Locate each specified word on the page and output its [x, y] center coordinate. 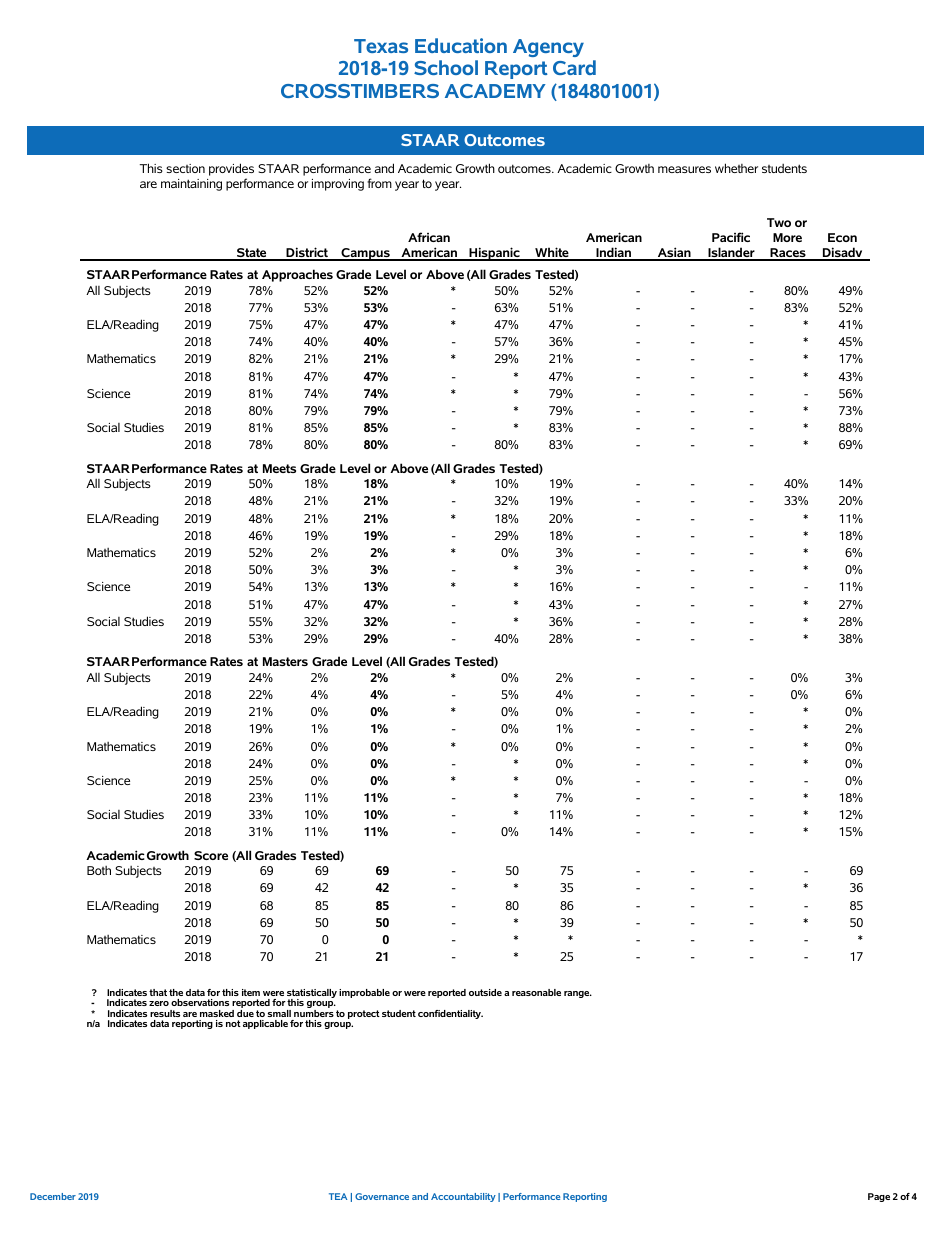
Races [788, 254]
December [53, 1196]
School [446, 67]
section [185, 168]
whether [736, 168]
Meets [279, 468]
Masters [285, 661]
